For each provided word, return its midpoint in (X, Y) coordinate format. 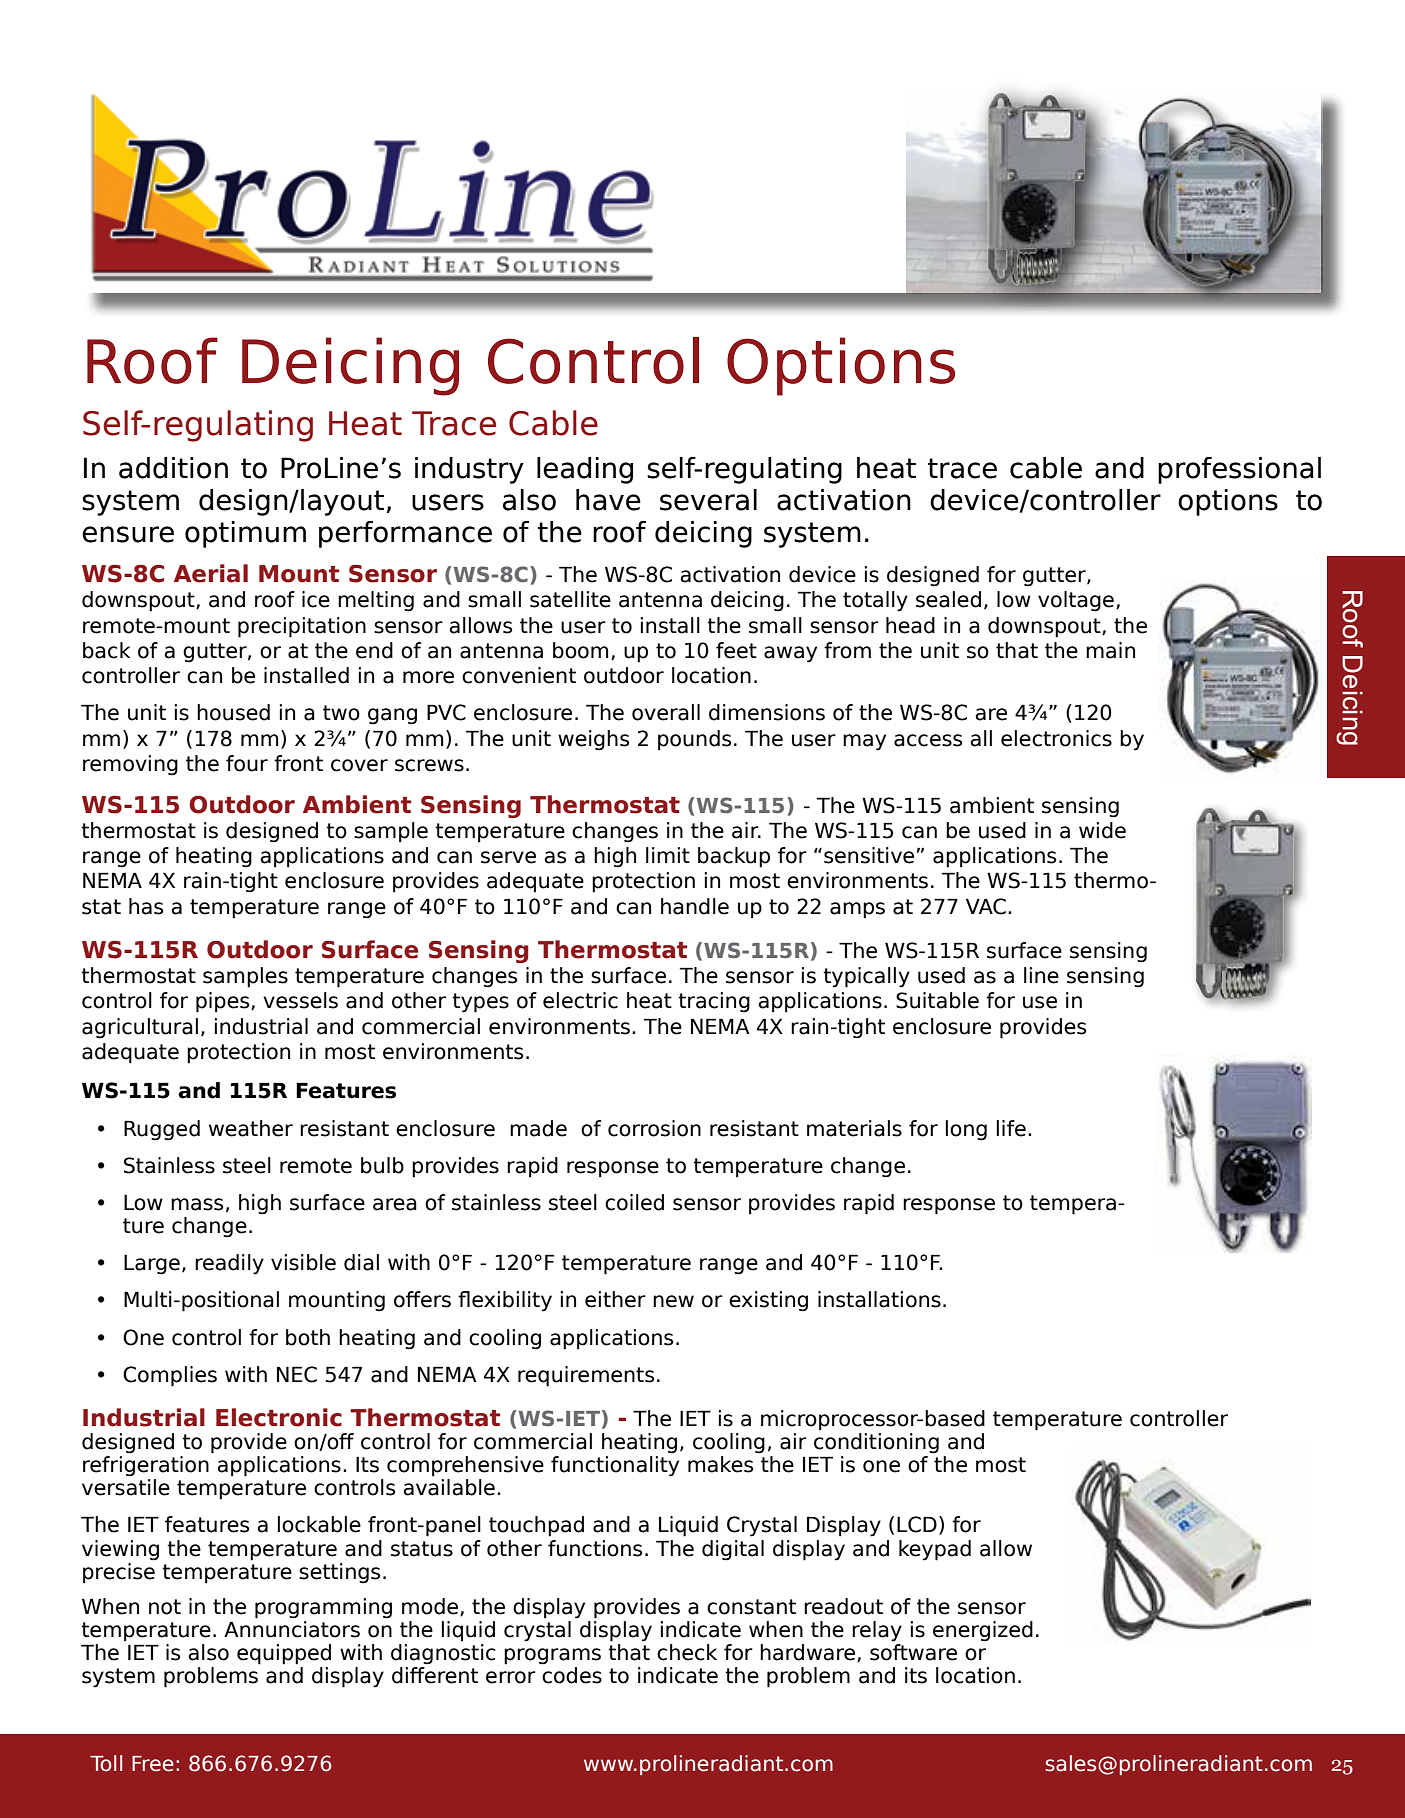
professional (1239, 470)
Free (153, 1764)
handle (695, 906)
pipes (224, 1002)
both (308, 1337)
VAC (986, 906)
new (673, 1301)
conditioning (876, 1443)
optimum (245, 534)
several (708, 500)
